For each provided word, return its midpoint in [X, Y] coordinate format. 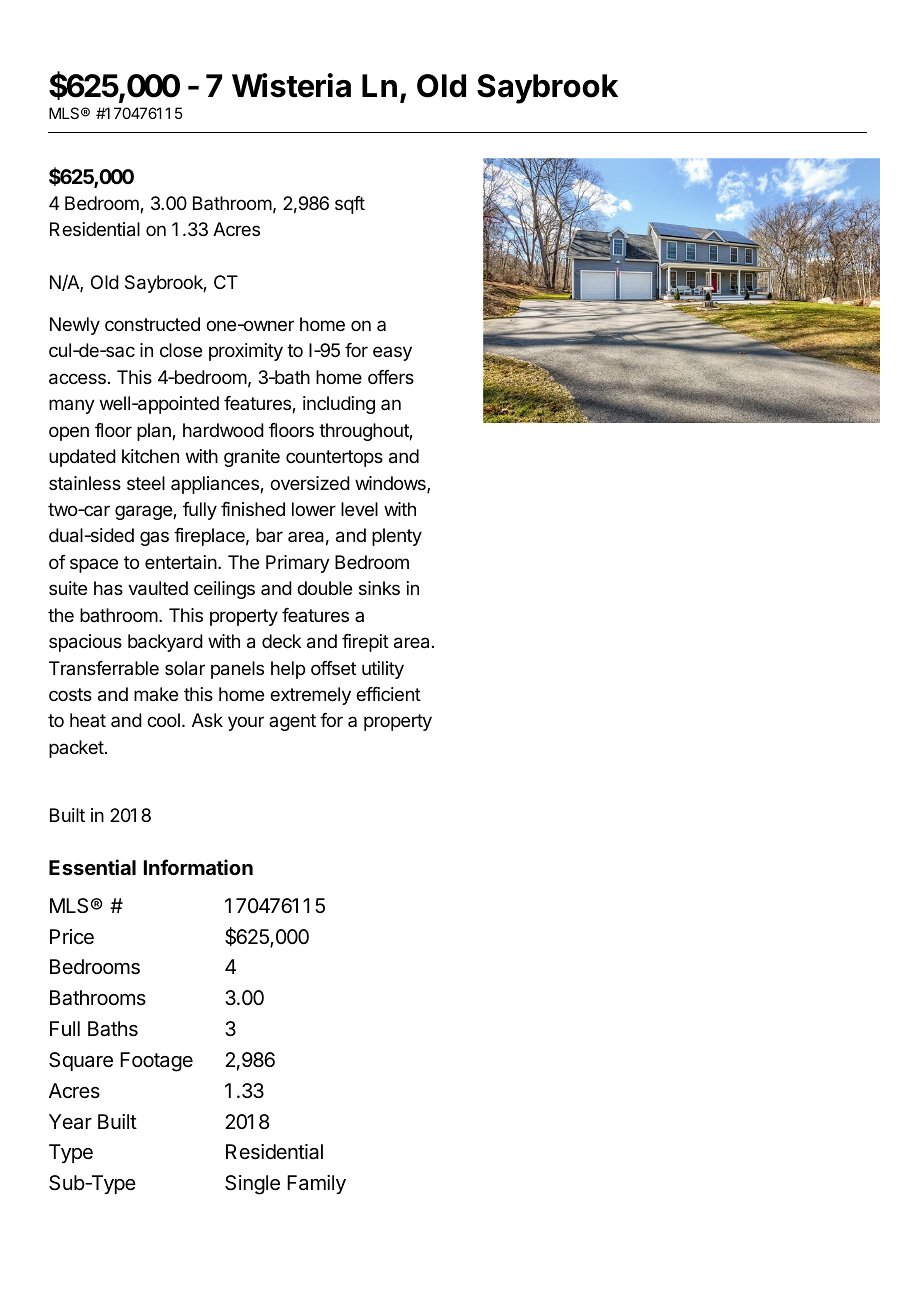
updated [82, 458]
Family [316, 1184]
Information [198, 867]
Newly [75, 326]
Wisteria [291, 85]
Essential [92, 867]
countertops [334, 458]
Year [70, 1122]
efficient [388, 694]
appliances [216, 485]
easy [392, 353]
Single [252, 1185]
